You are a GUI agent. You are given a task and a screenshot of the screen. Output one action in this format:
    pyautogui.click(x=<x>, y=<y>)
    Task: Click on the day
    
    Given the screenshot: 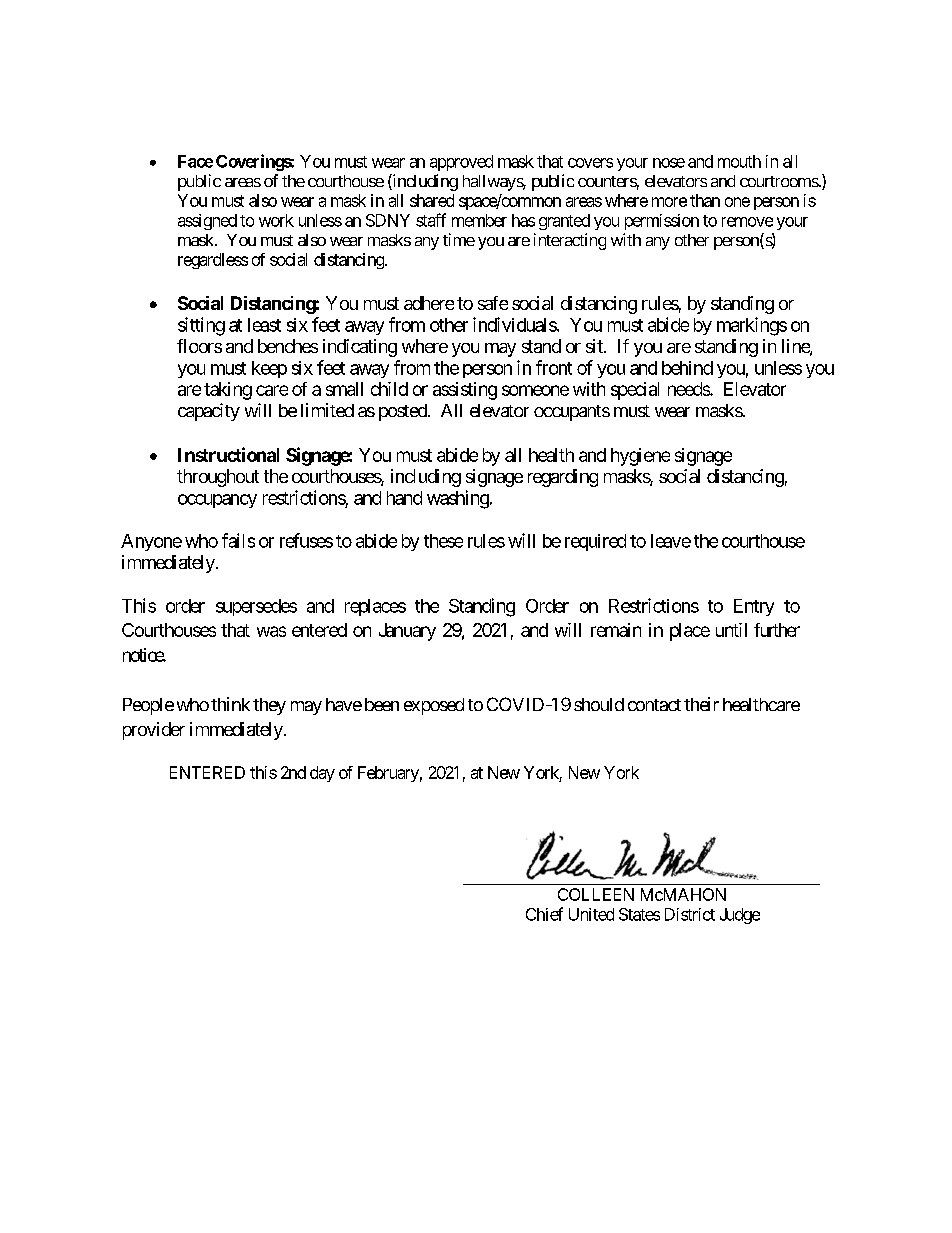 What is the action you would take?
    pyautogui.click(x=322, y=774)
